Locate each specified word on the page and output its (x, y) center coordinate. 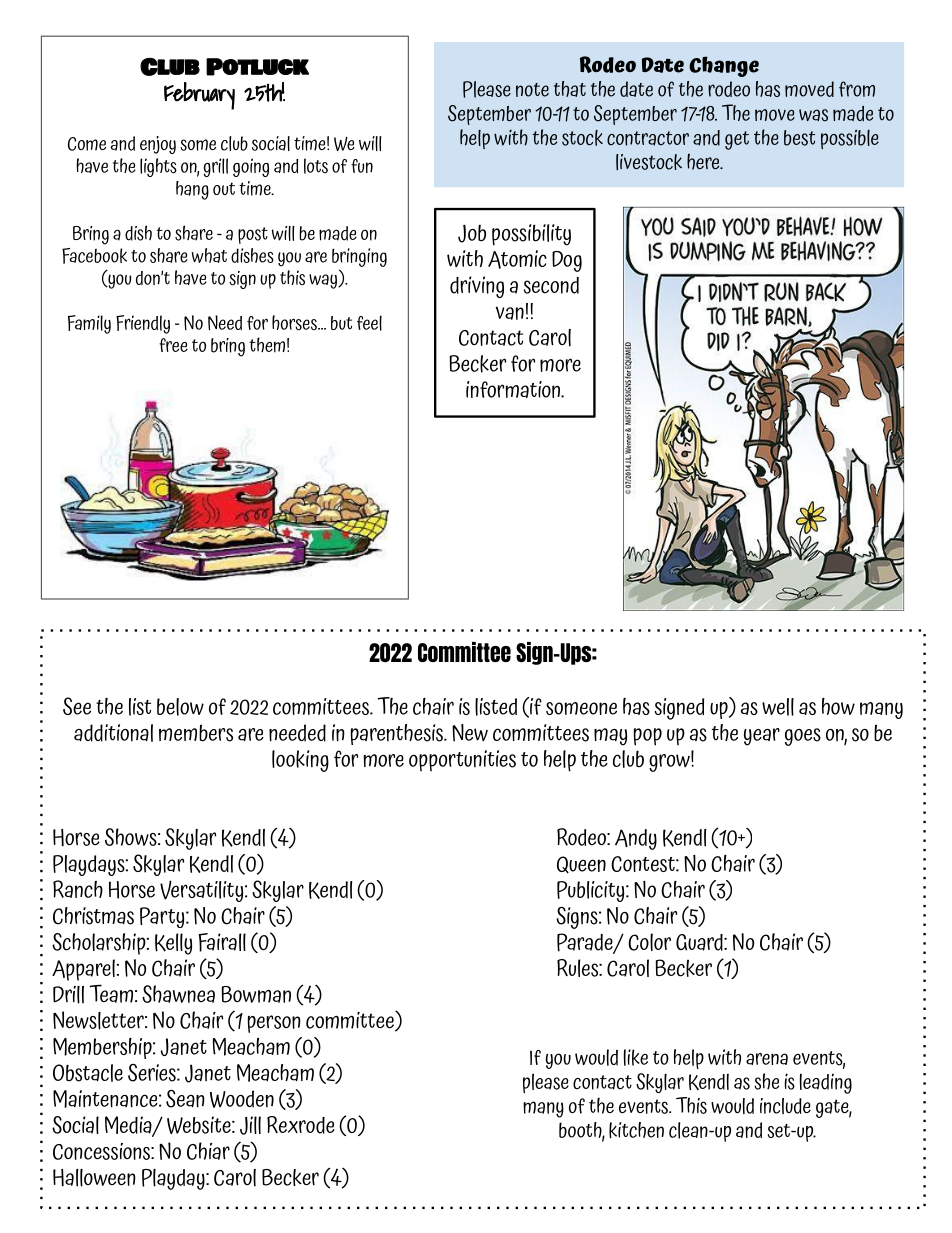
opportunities (462, 760)
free (173, 345)
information (514, 389)
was (813, 115)
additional (113, 733)
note (532, 90)
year (762, 737)
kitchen (636, 1130)
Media (129, 1126)
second (551, 285)
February (199, 96)
